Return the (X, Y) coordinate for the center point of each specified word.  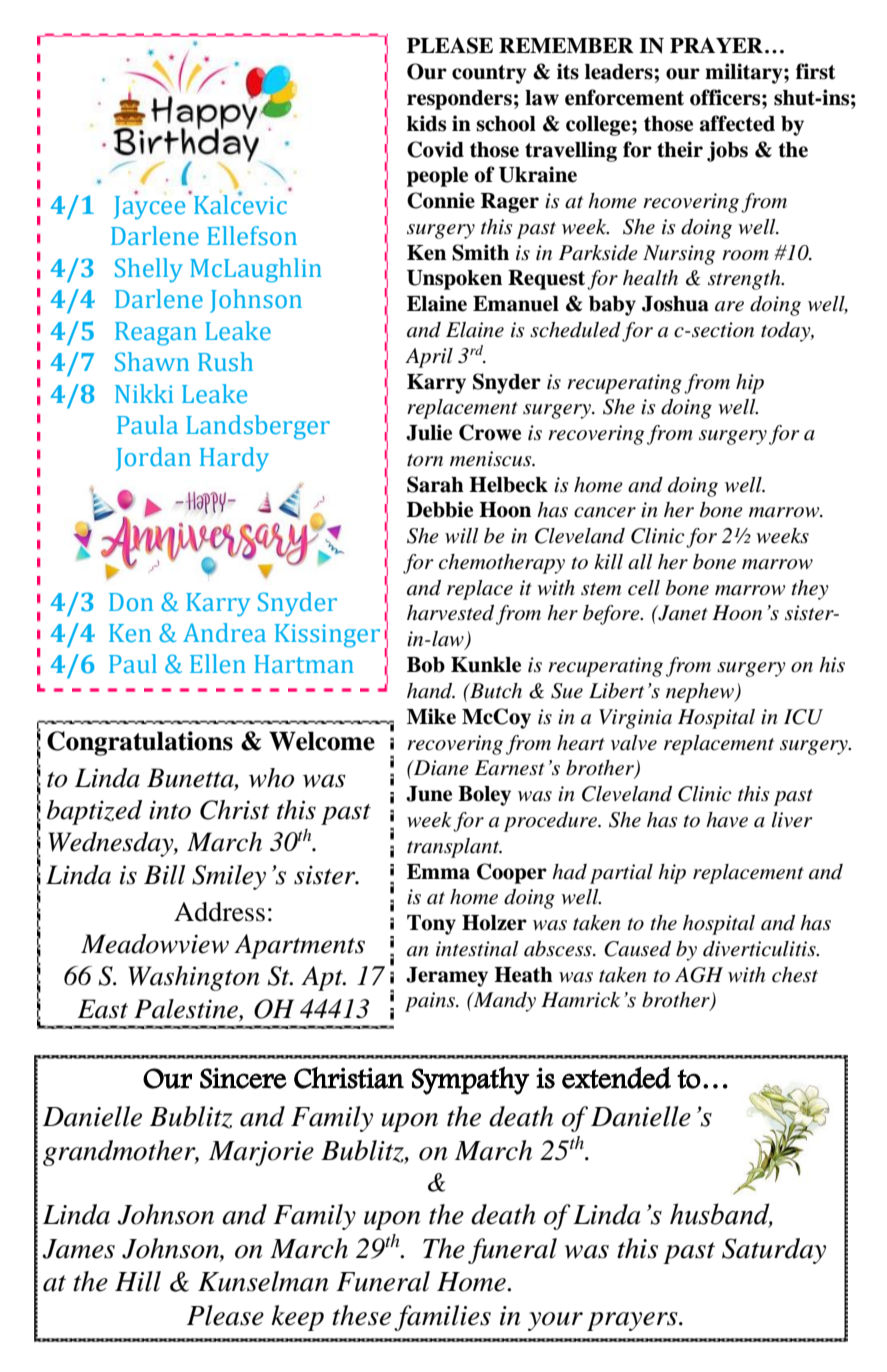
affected (737, 123)
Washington (194, 978)
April (429, 358)
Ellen (218, 664)
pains (431, 1002)
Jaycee (149, 206)
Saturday (774, 1251)
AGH (699, 975)
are (729, 306)
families (442, 1318)
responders (459, 100)
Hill (138, 1281)
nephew (701, 693)
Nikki (144, 393)
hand (431, 691)
